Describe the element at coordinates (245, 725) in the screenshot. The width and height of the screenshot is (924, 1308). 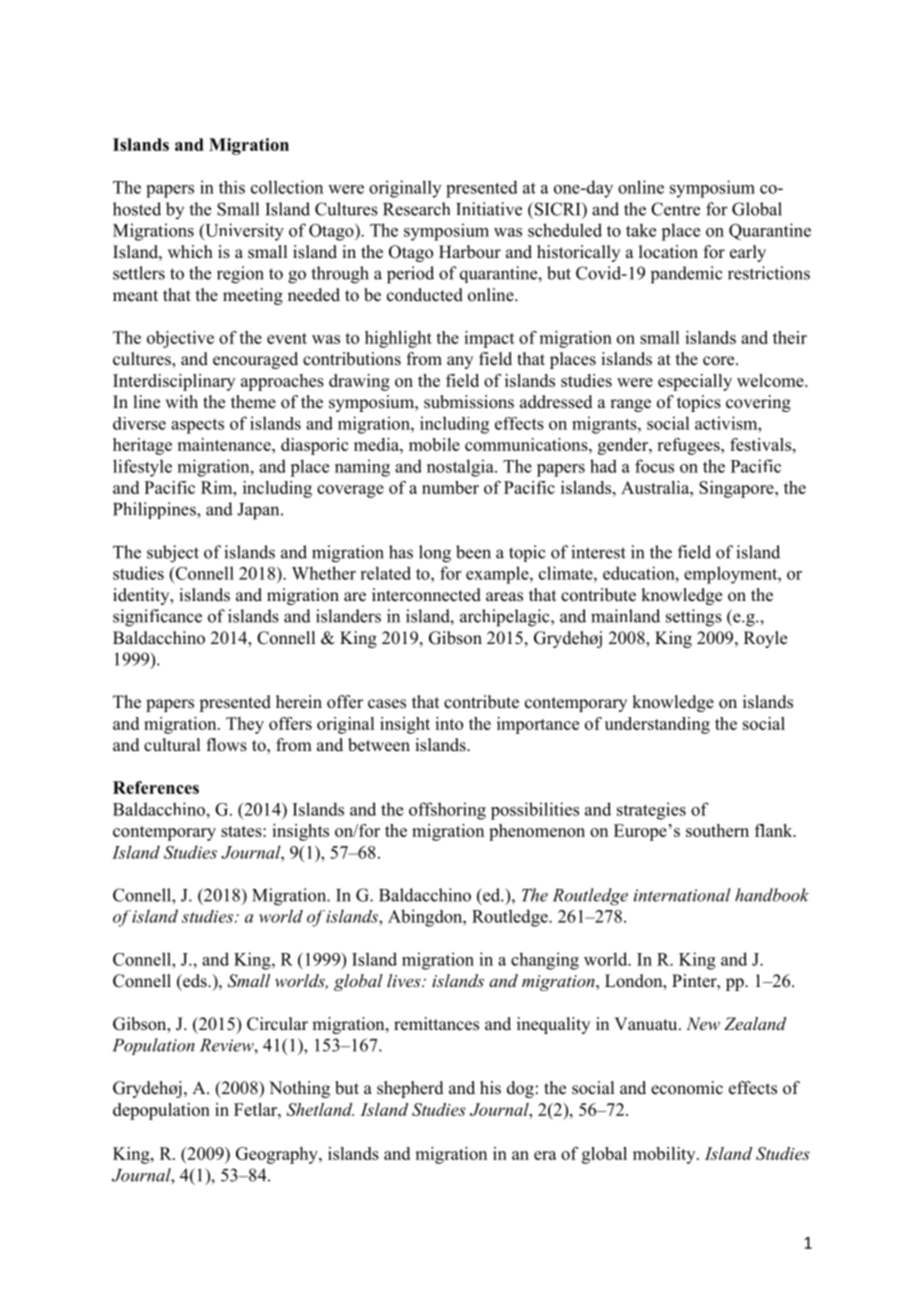
I see `They` at that location.
